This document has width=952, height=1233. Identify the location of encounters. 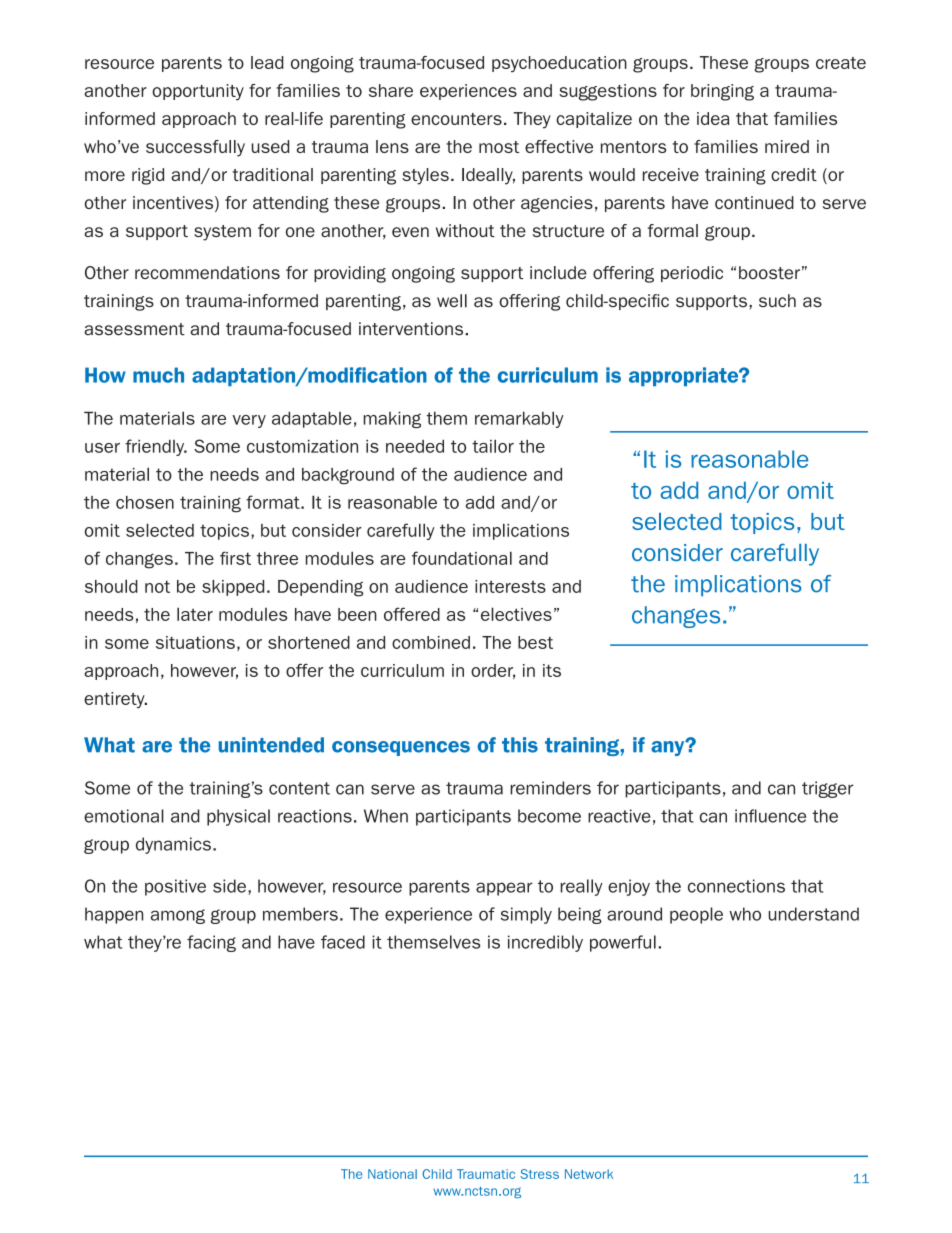
(456, 119).
